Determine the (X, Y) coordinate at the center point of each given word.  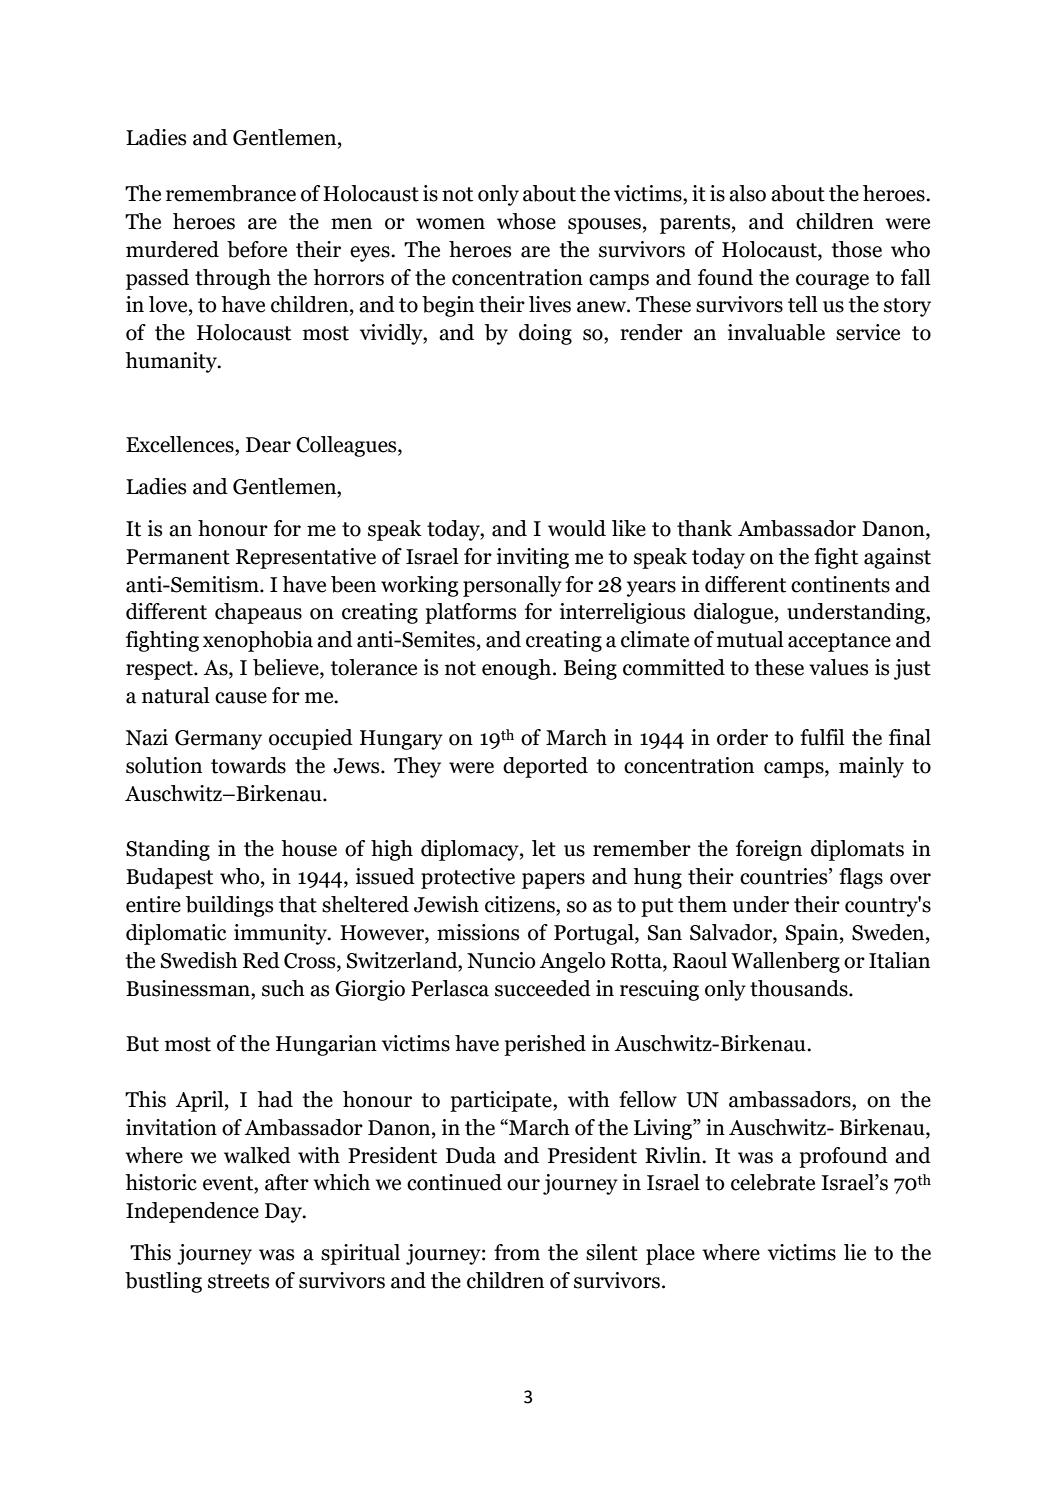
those (856, 249)
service (868, 332)
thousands (800, 988)
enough (518, 669)
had (275, 1099)
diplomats (857, 850)
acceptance (839, 642)
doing (545, 334)
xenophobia (258, 641)
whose (526, 221)
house (309, 848)
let (544, 848)
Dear (268, 445)
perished (545, 1045)
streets (238, 1281)
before (257, 249)
